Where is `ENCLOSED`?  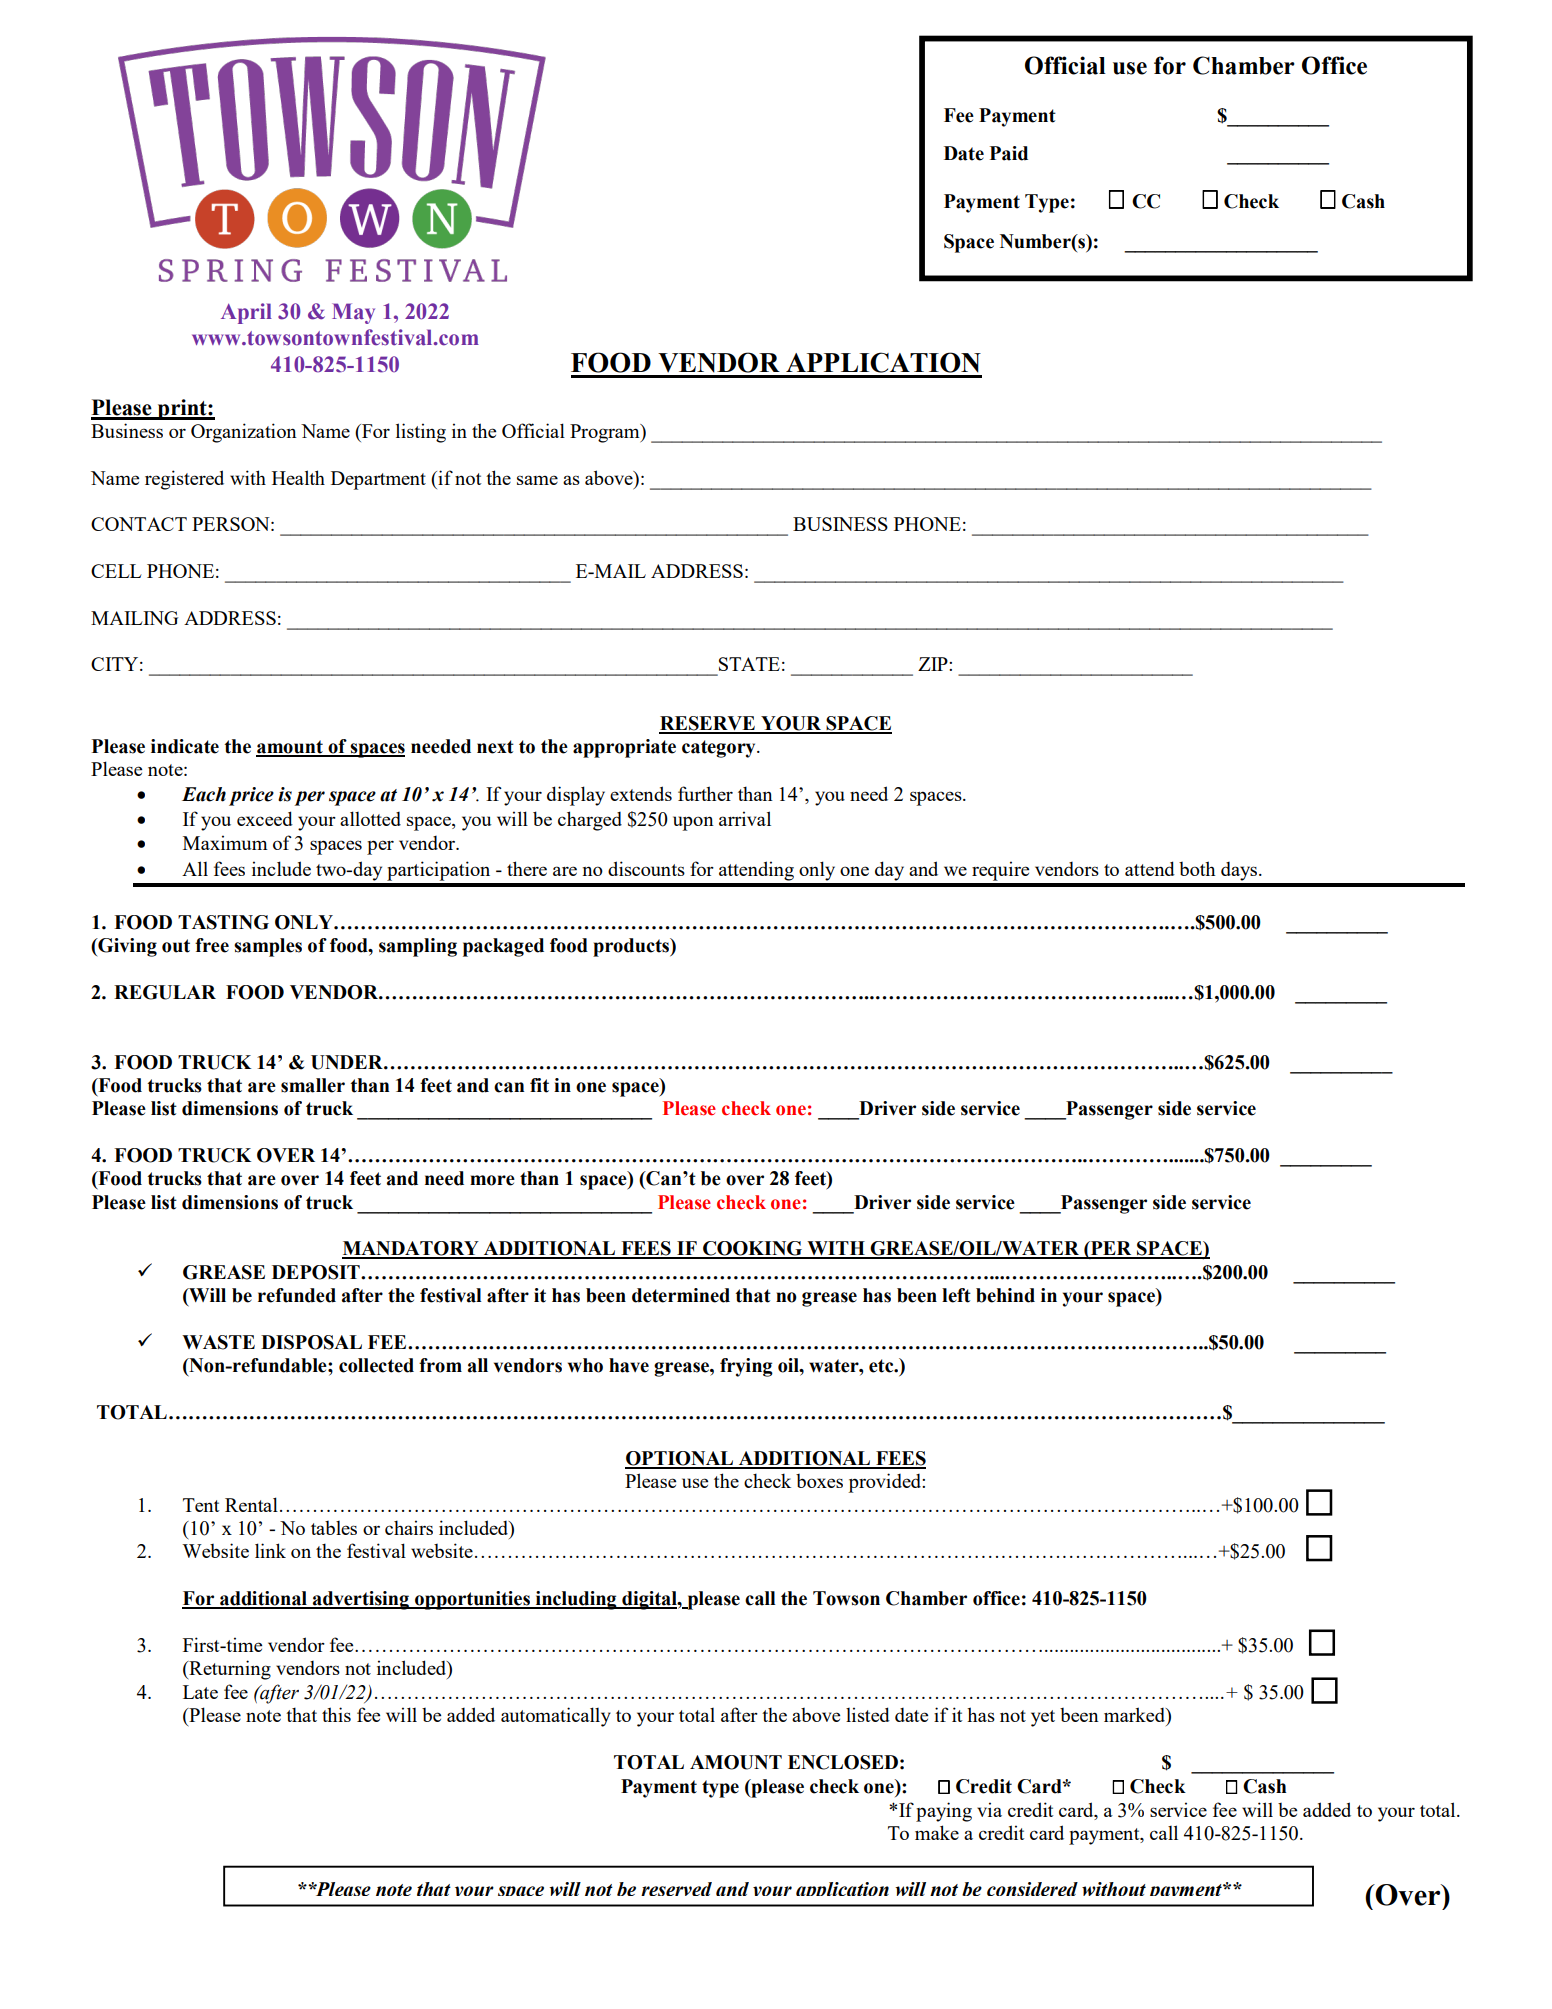
ENCLOSED is located at coordinates (843, 1762).
